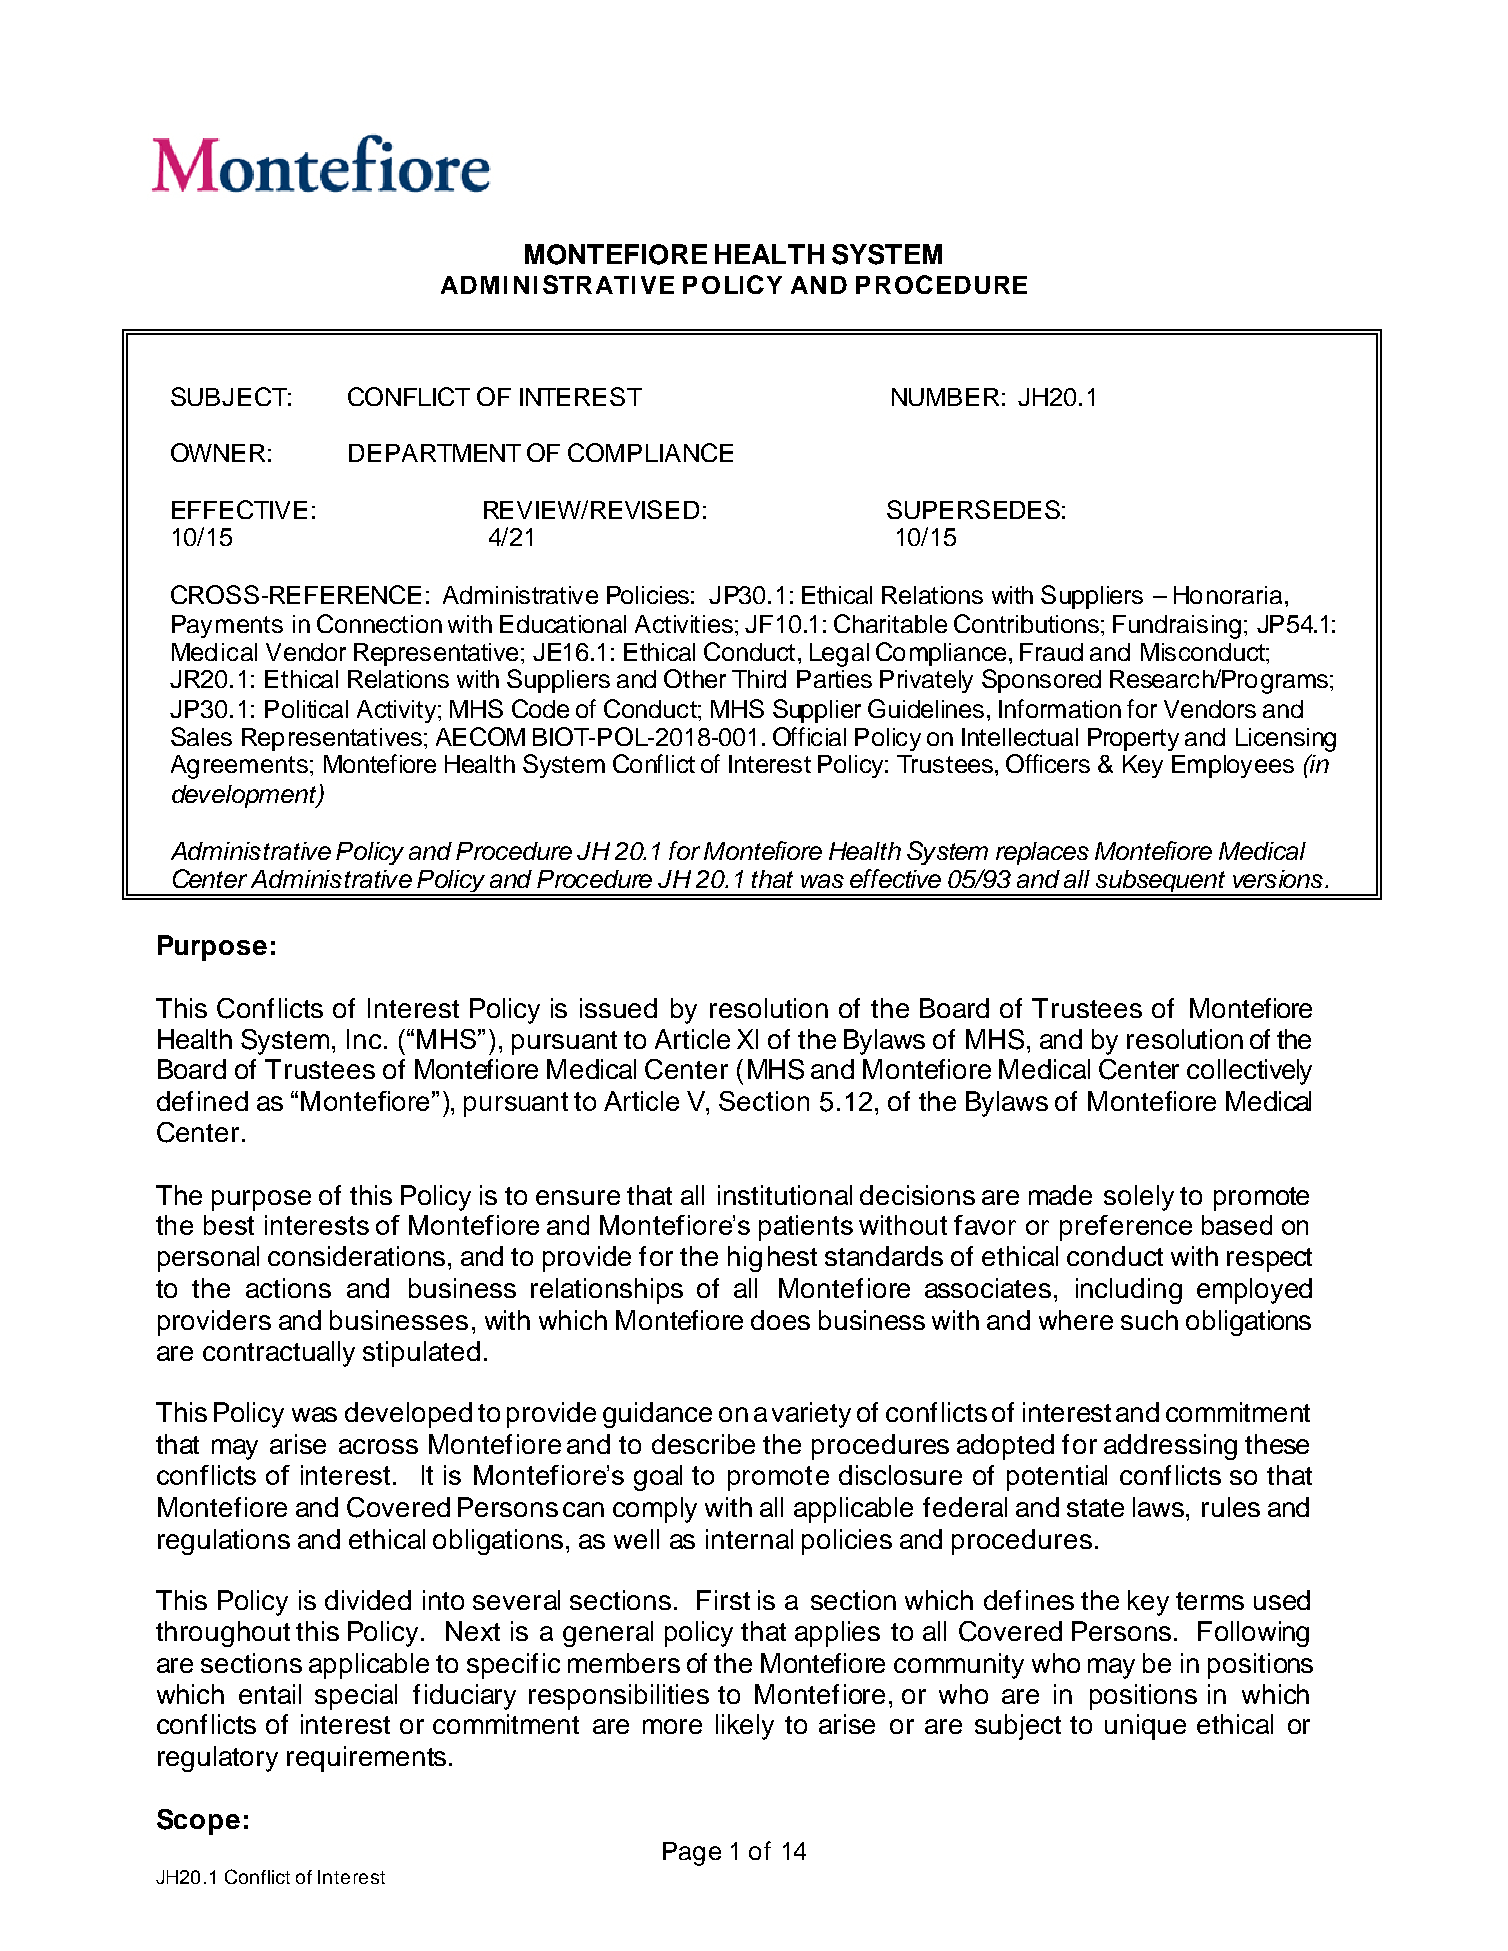  What do you see at coordinates (229, 1225) in the screenshot?
I see `best` at bounding box center [229, 1225].
